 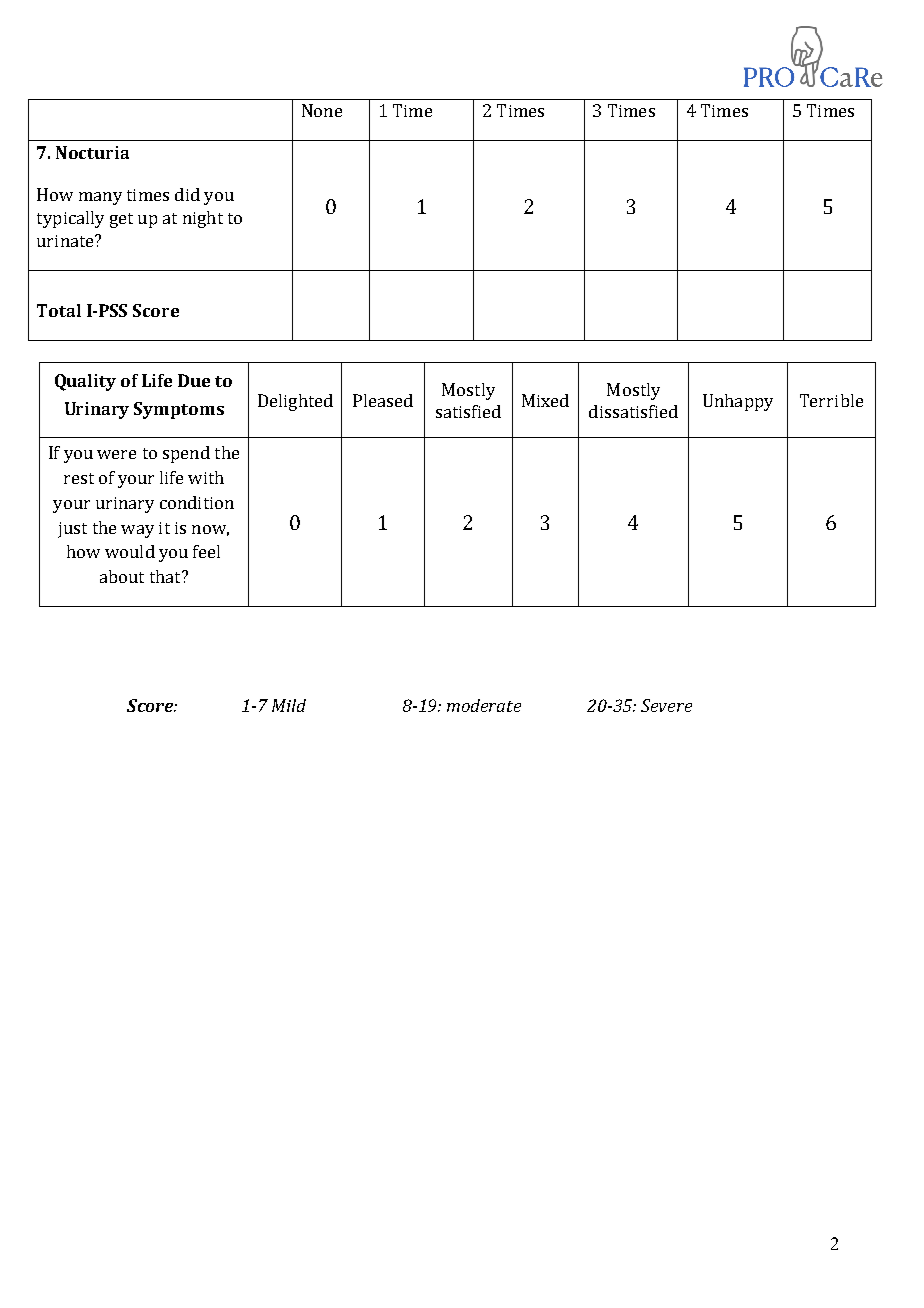 I want to click on Mild, so click(x=289, y=705).
